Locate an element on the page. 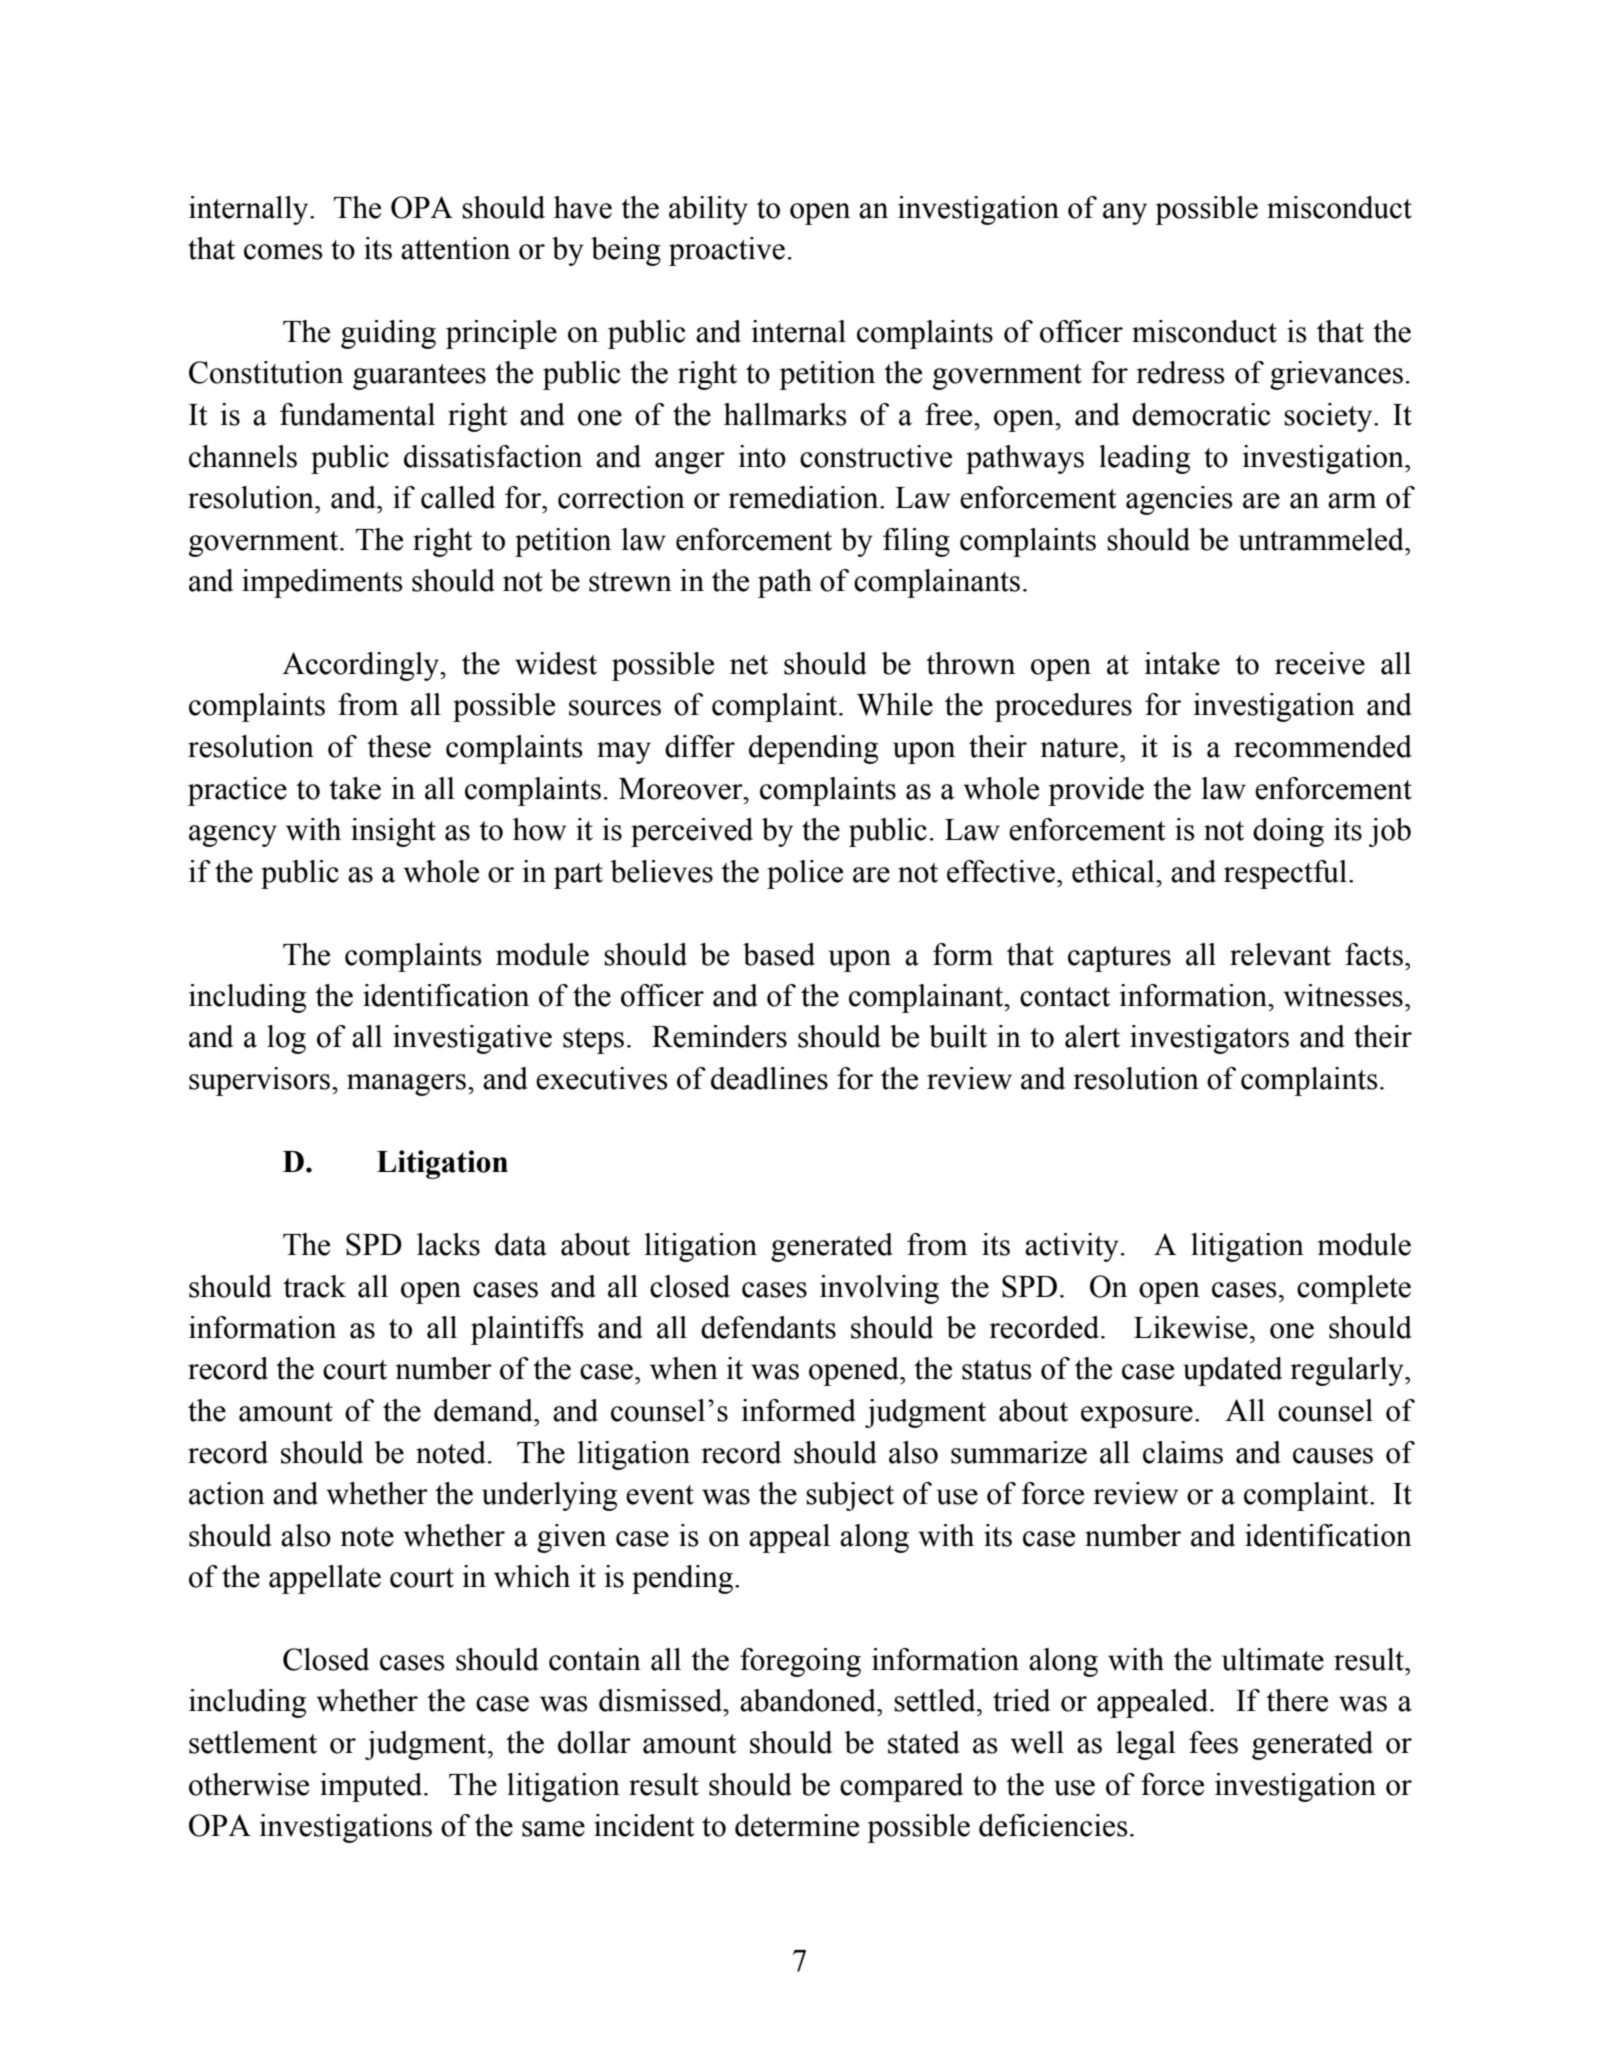 This image has height=2071, width=1600. any is located at coordinates (1125, 214).
